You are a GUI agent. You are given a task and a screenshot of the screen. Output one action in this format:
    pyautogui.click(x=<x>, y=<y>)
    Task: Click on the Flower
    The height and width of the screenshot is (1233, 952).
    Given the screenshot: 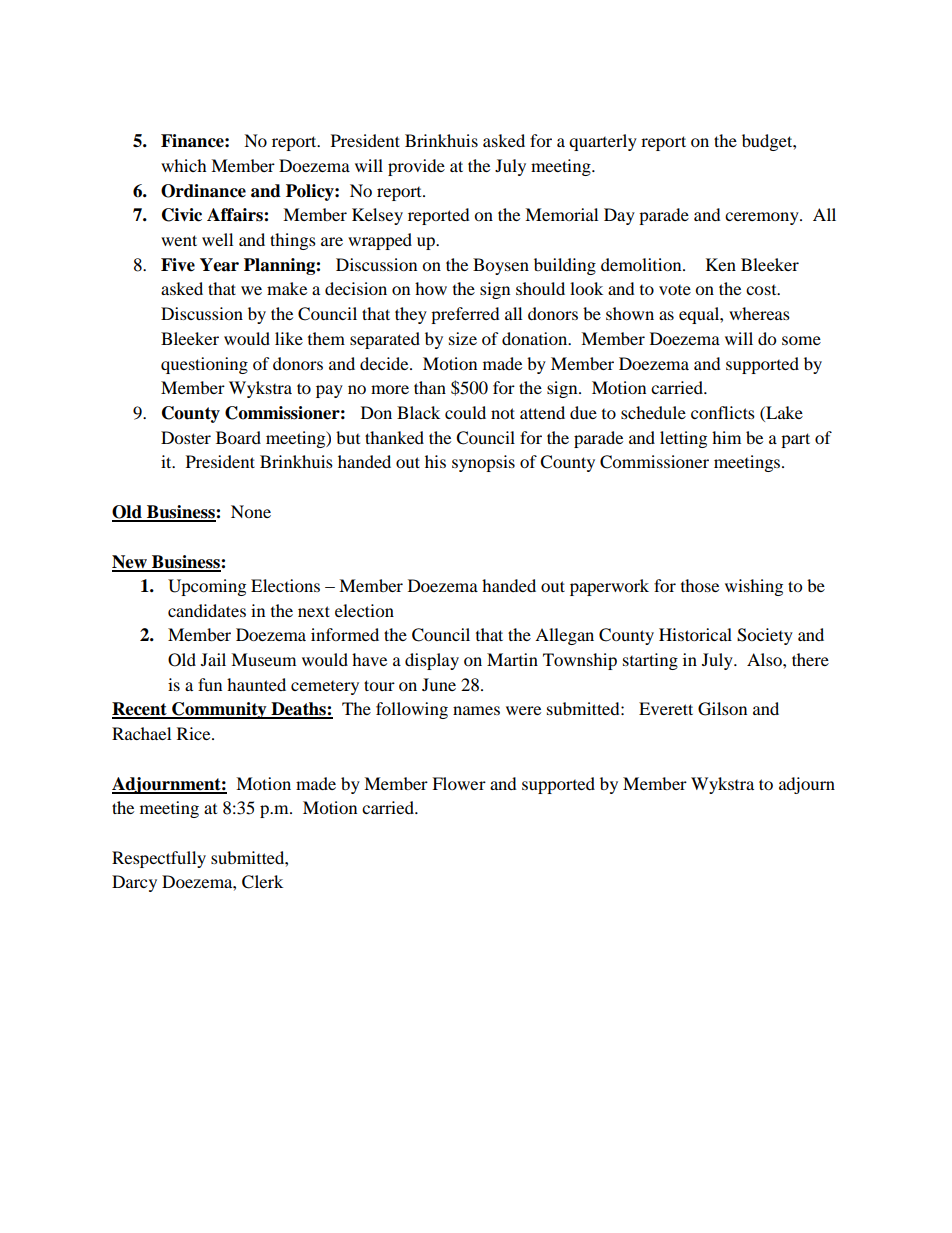 What is the action you would take?
    pyautogui.click(x=459, y=783)
